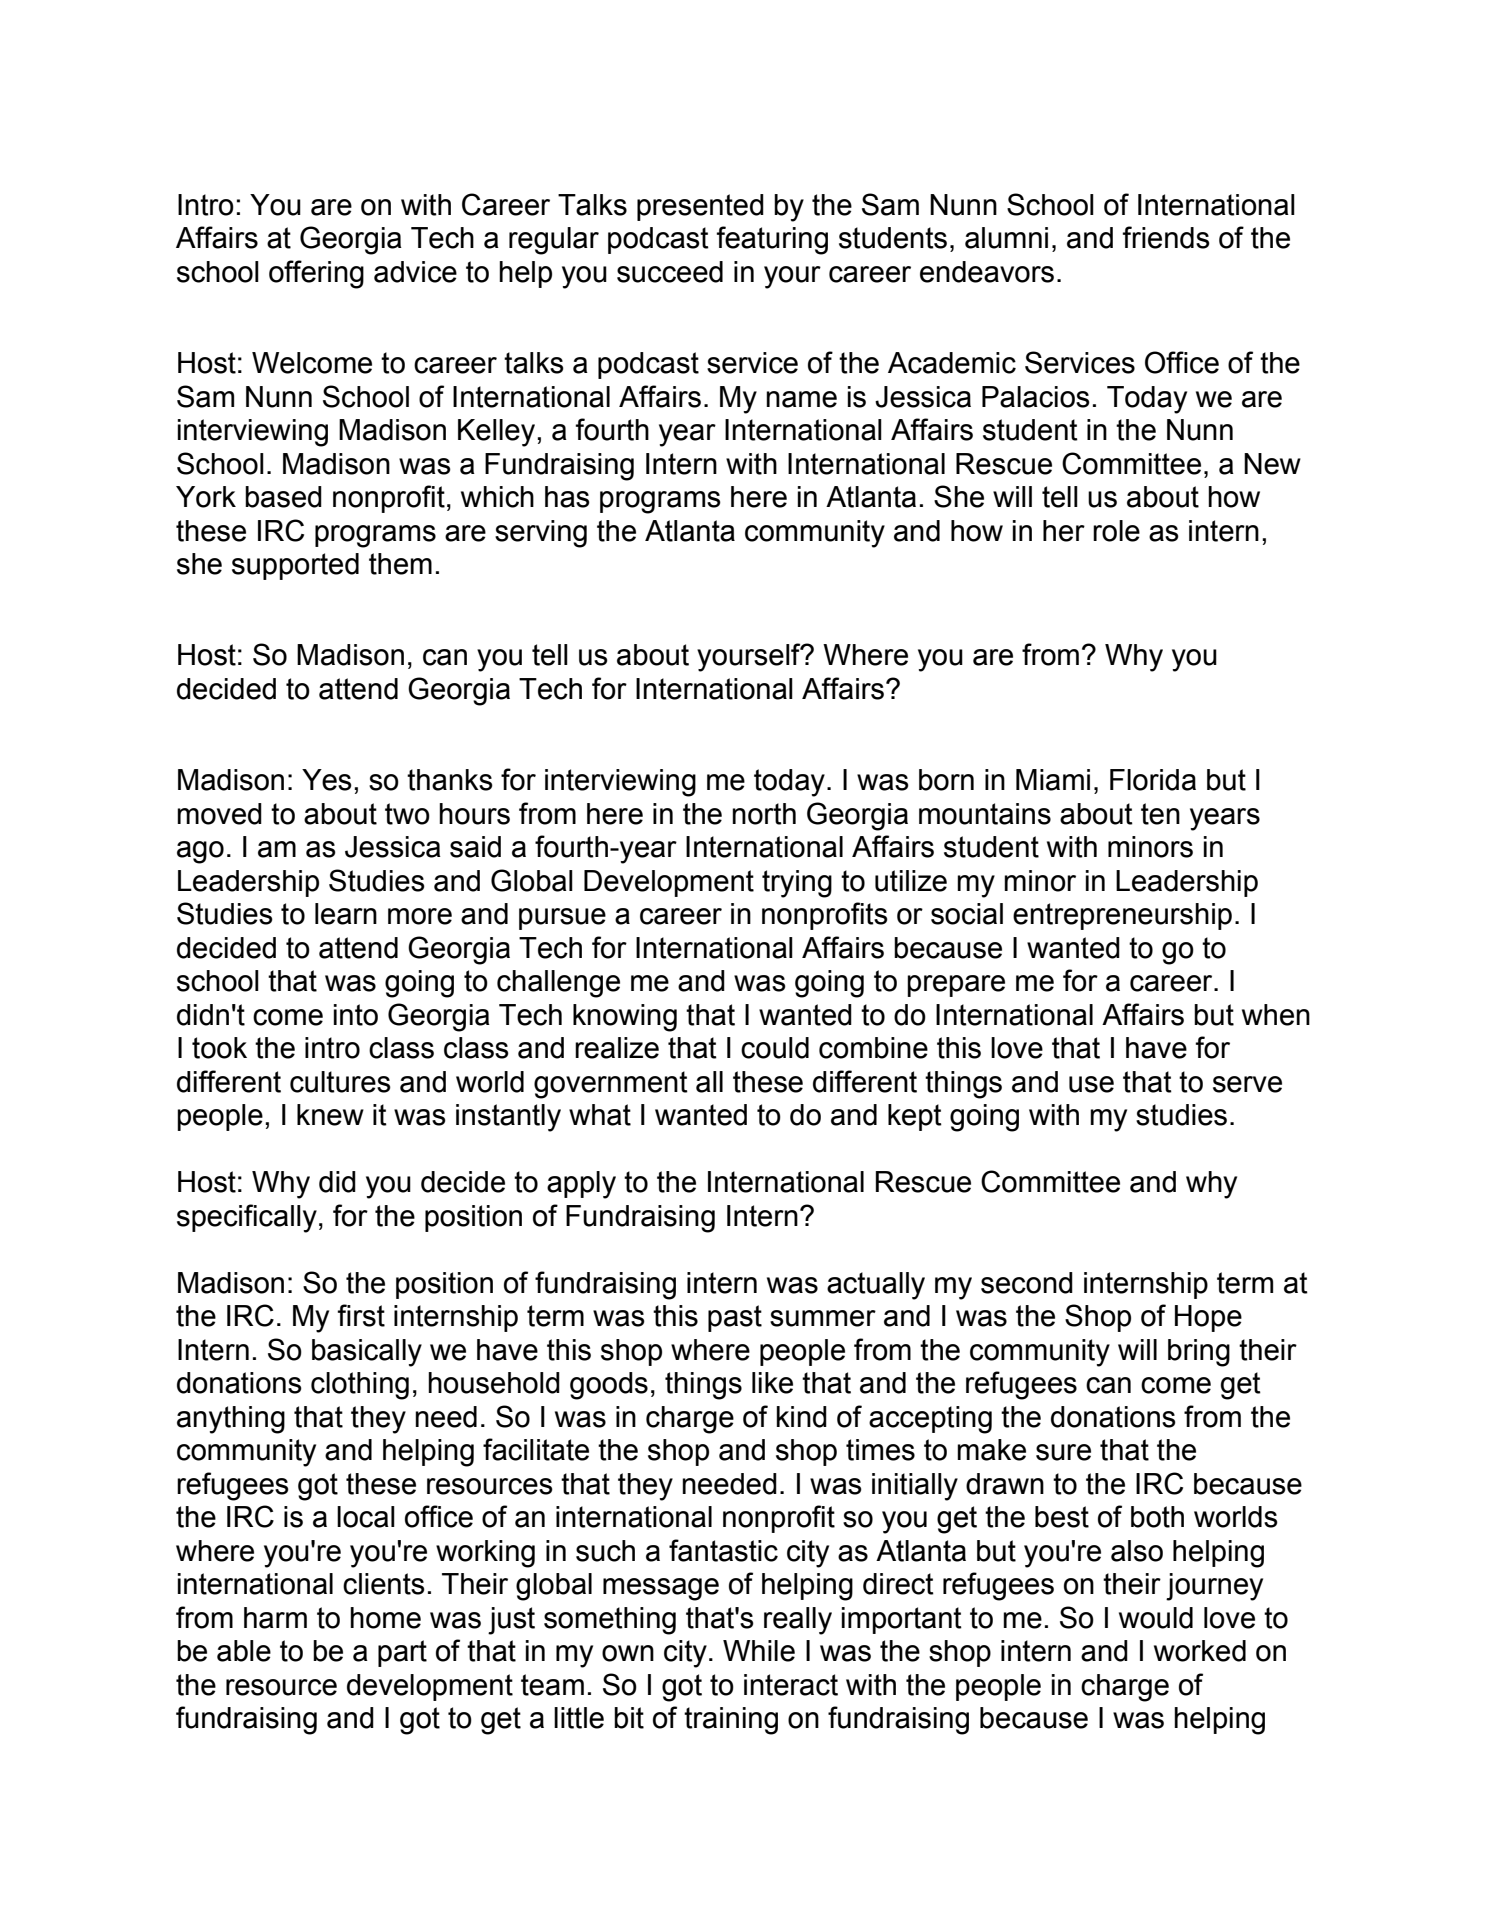  I want to click on second, so click(1027, 1283).
